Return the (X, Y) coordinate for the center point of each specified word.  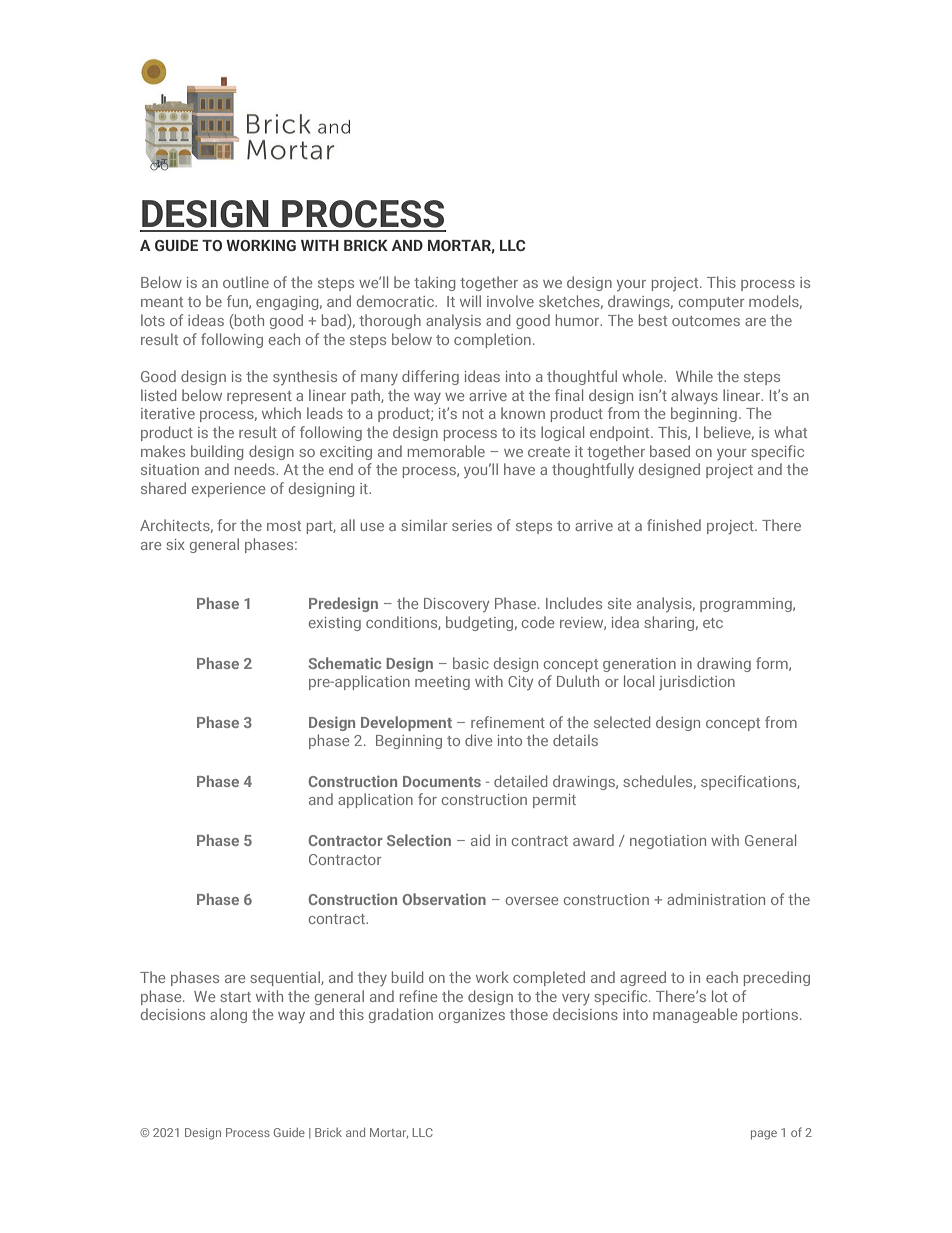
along (228, 1015)
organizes (472, 1016)
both (248, 320)
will (470, 301)
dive (478, 740)
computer (712, 303)
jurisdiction (697, 682)
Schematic (344, 663)
